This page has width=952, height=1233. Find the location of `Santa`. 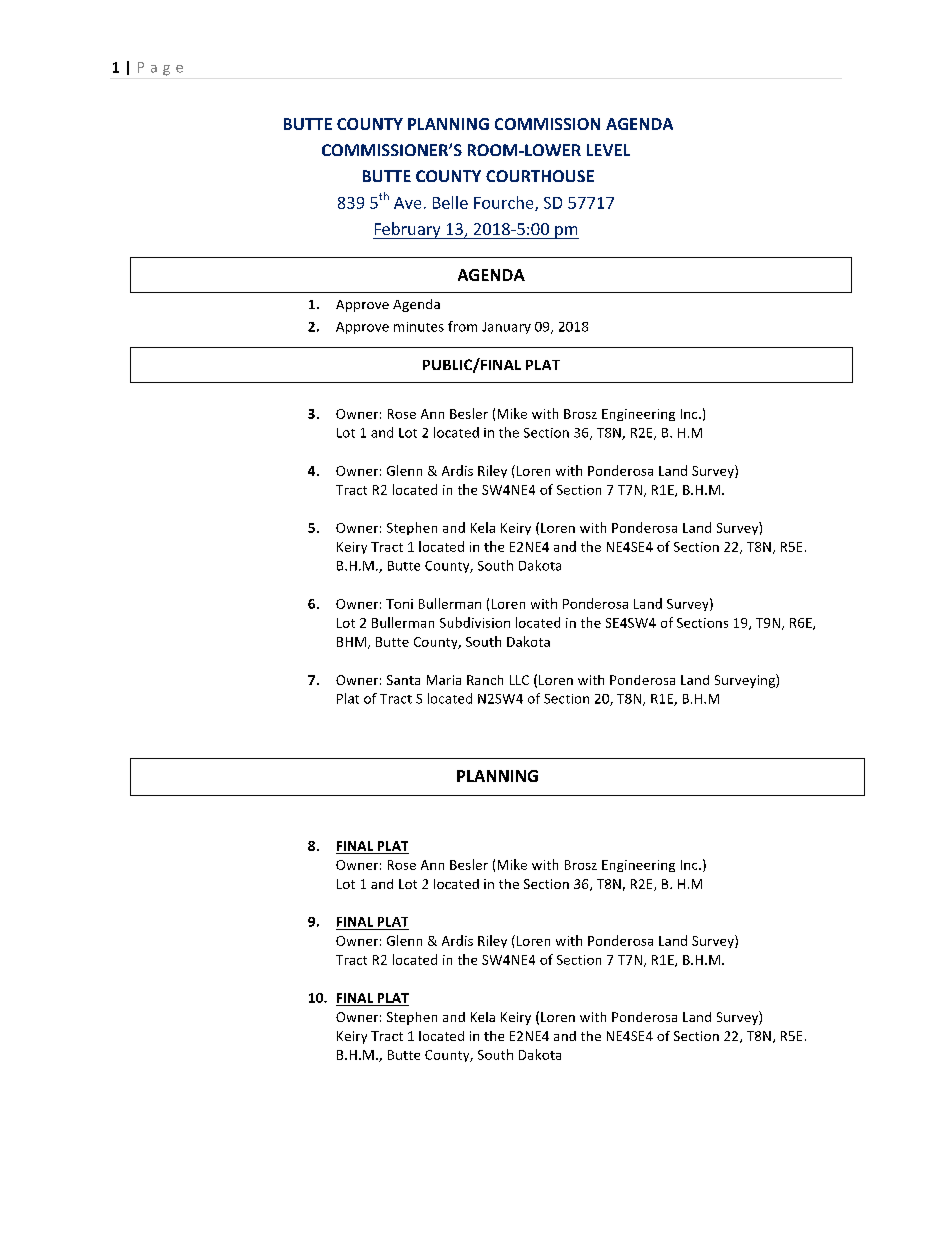

Santa is located at coordinates (403, 680).
